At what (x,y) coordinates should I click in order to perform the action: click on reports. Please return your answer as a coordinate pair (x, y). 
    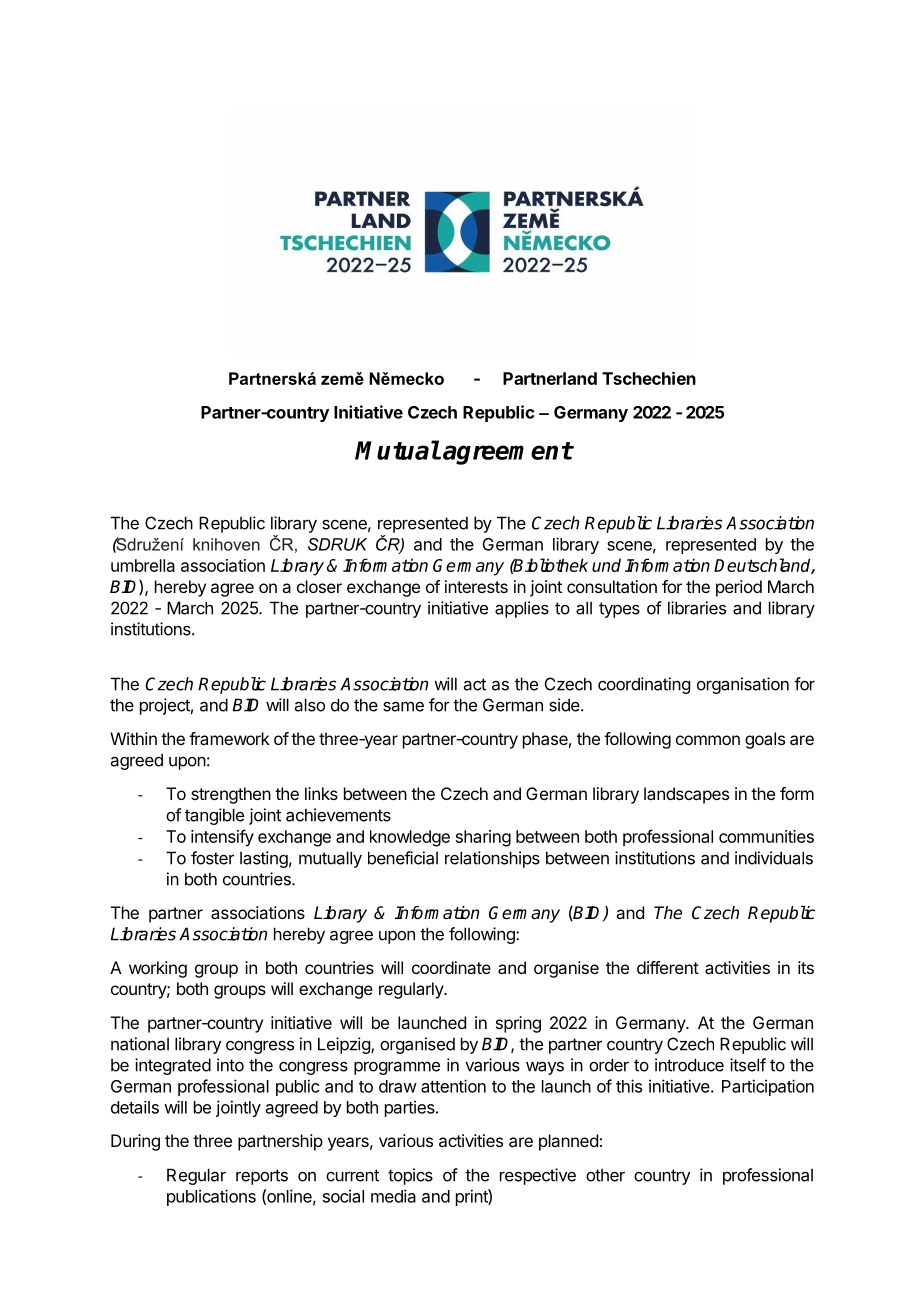
    Looking at the image, I should click on (262, 1177).
